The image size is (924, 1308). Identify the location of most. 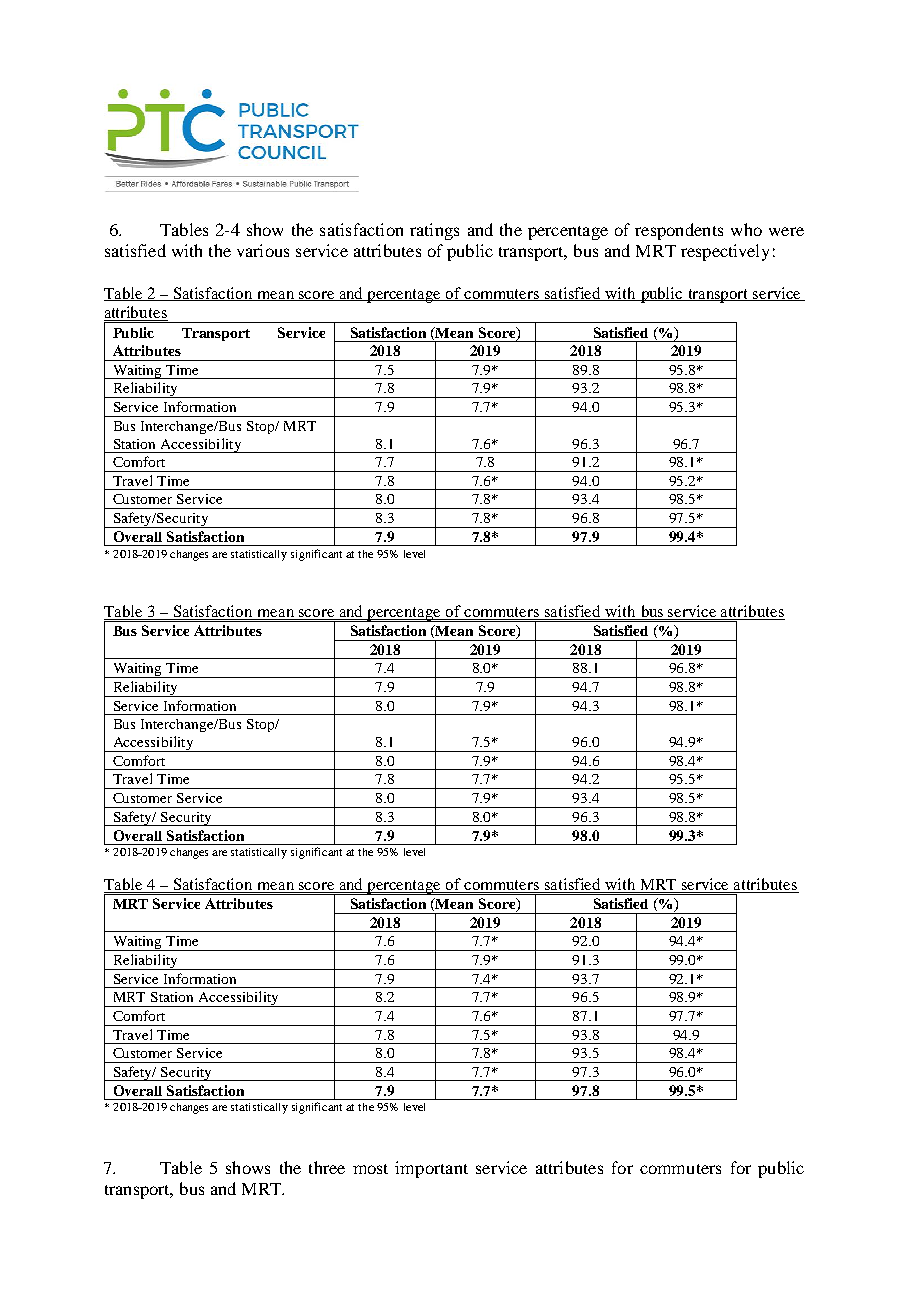
(370, 1169).
